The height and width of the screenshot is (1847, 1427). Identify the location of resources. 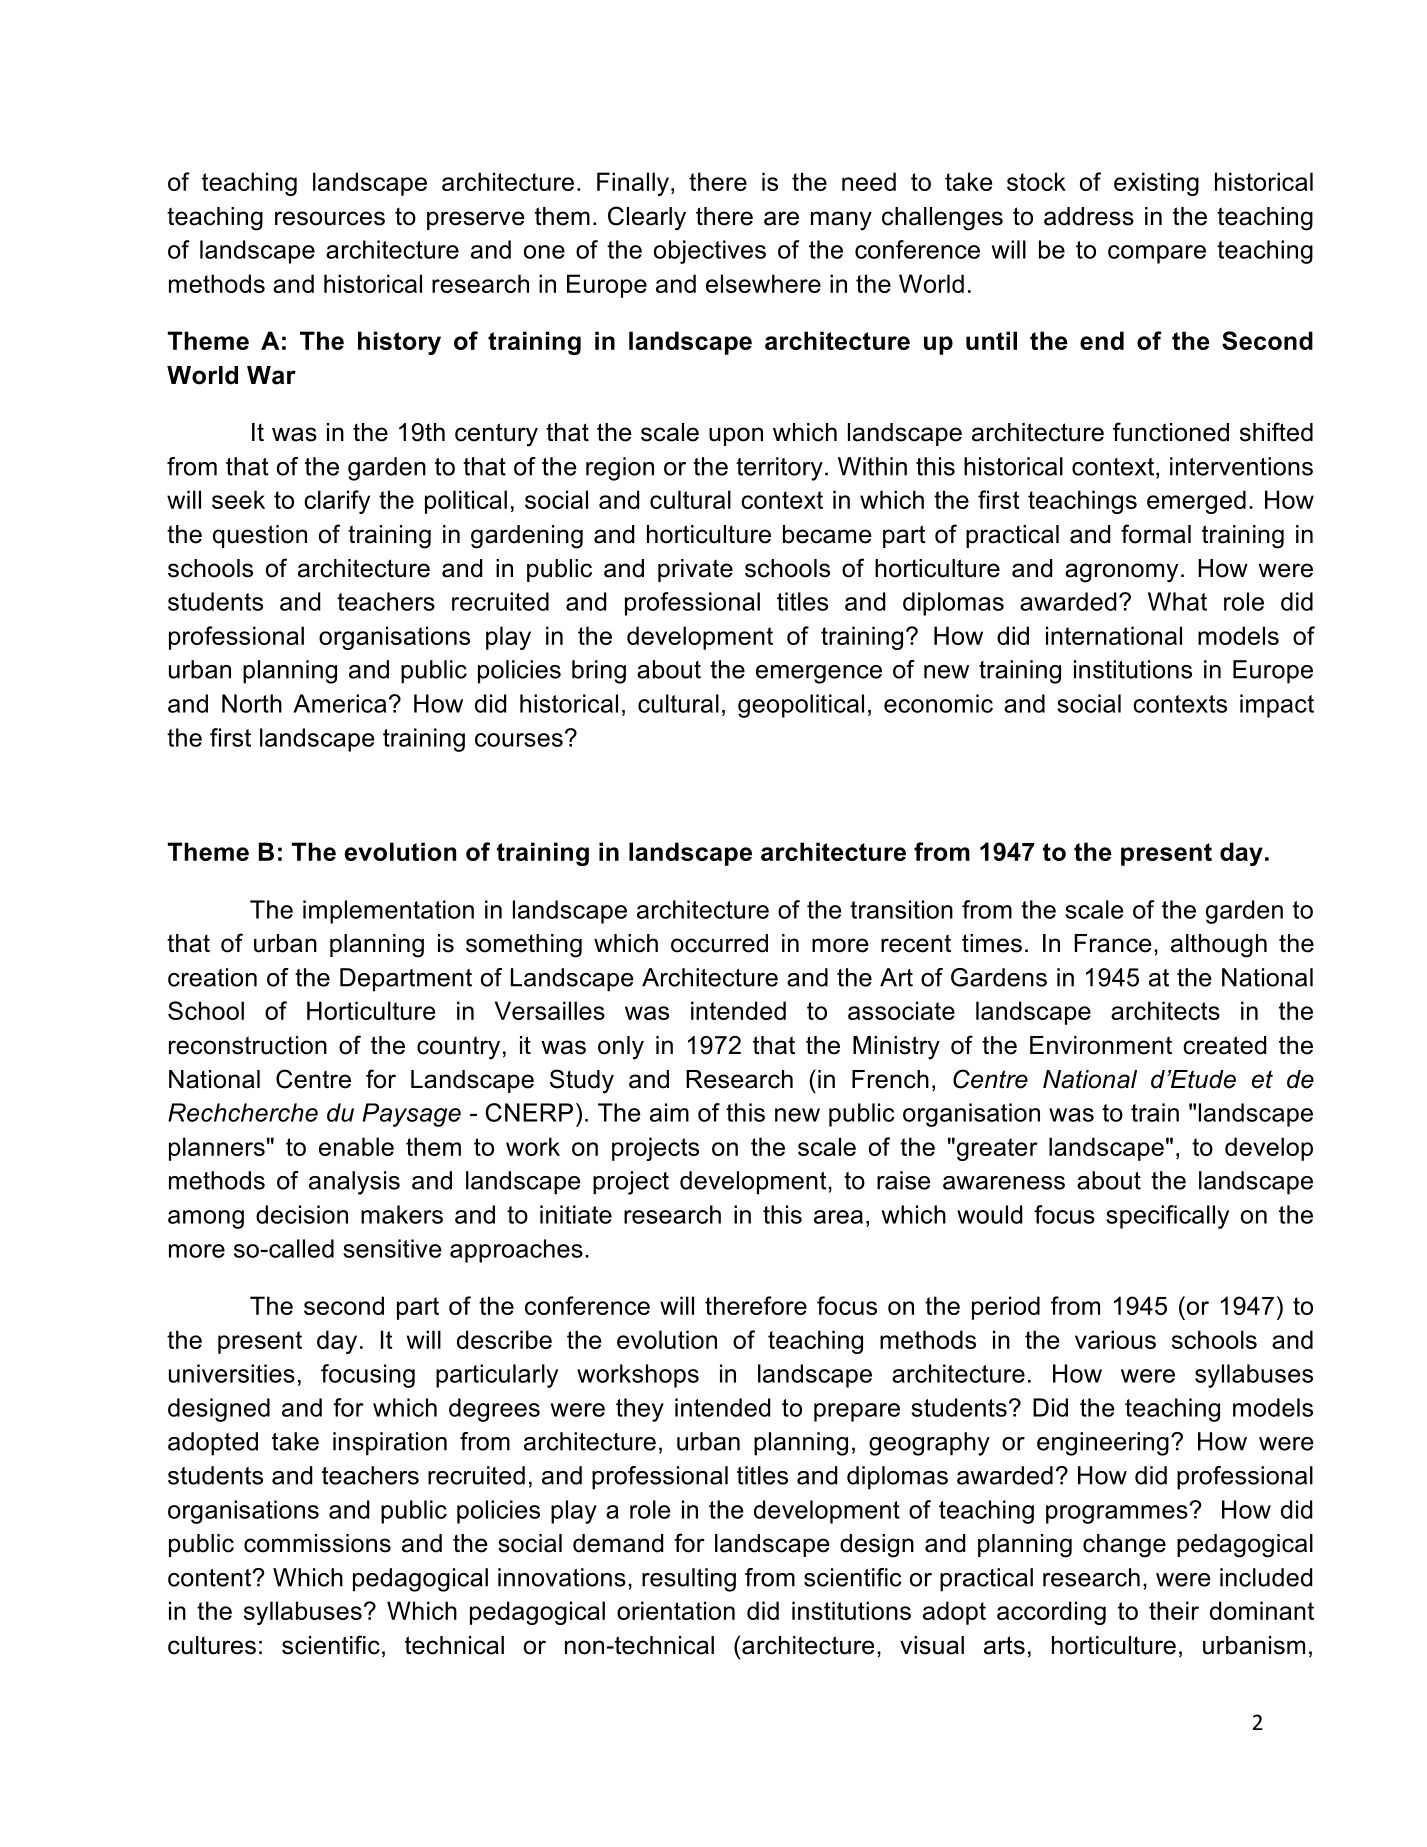
(330, 218).
